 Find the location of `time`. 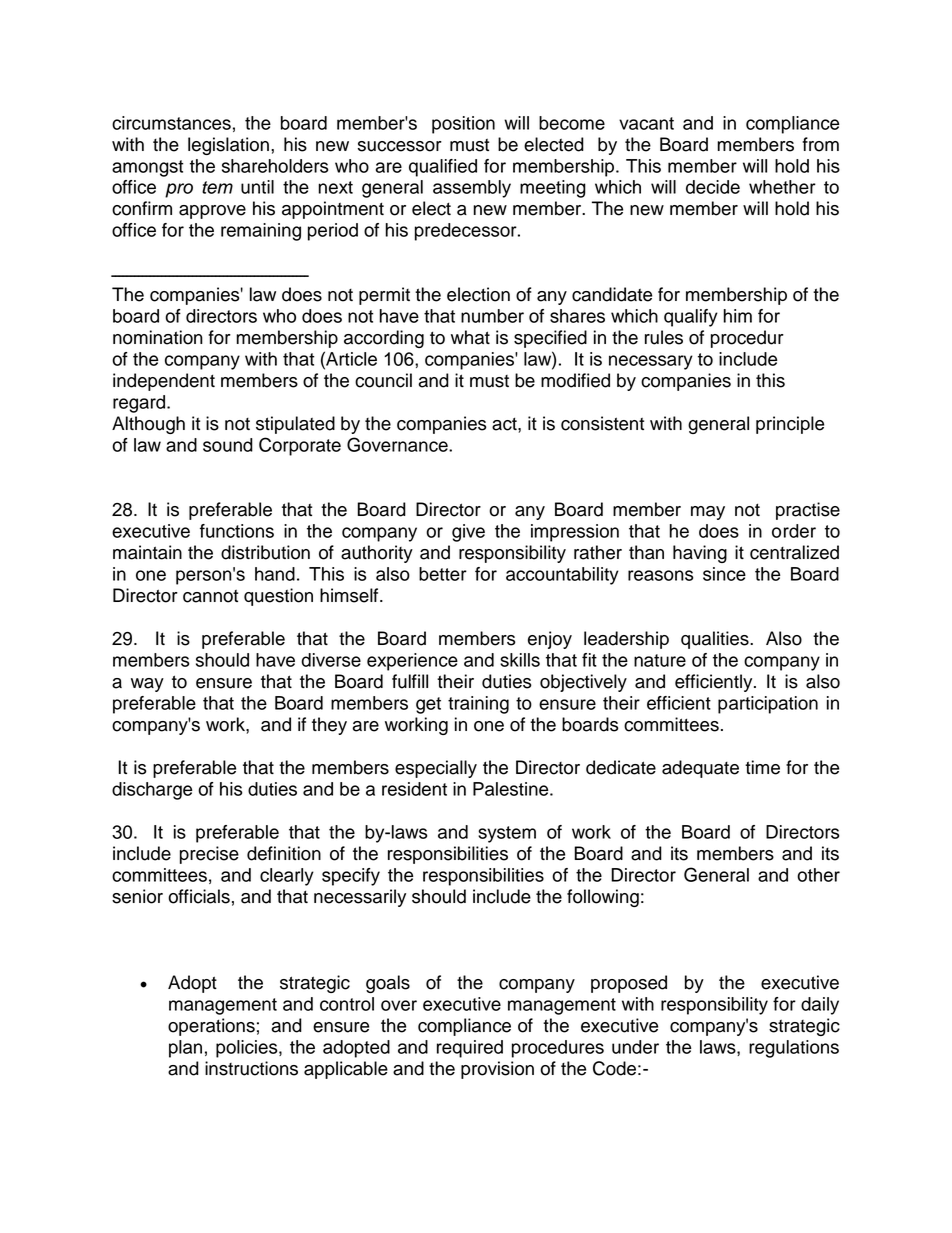

time is located at coordinates (762, 767).
